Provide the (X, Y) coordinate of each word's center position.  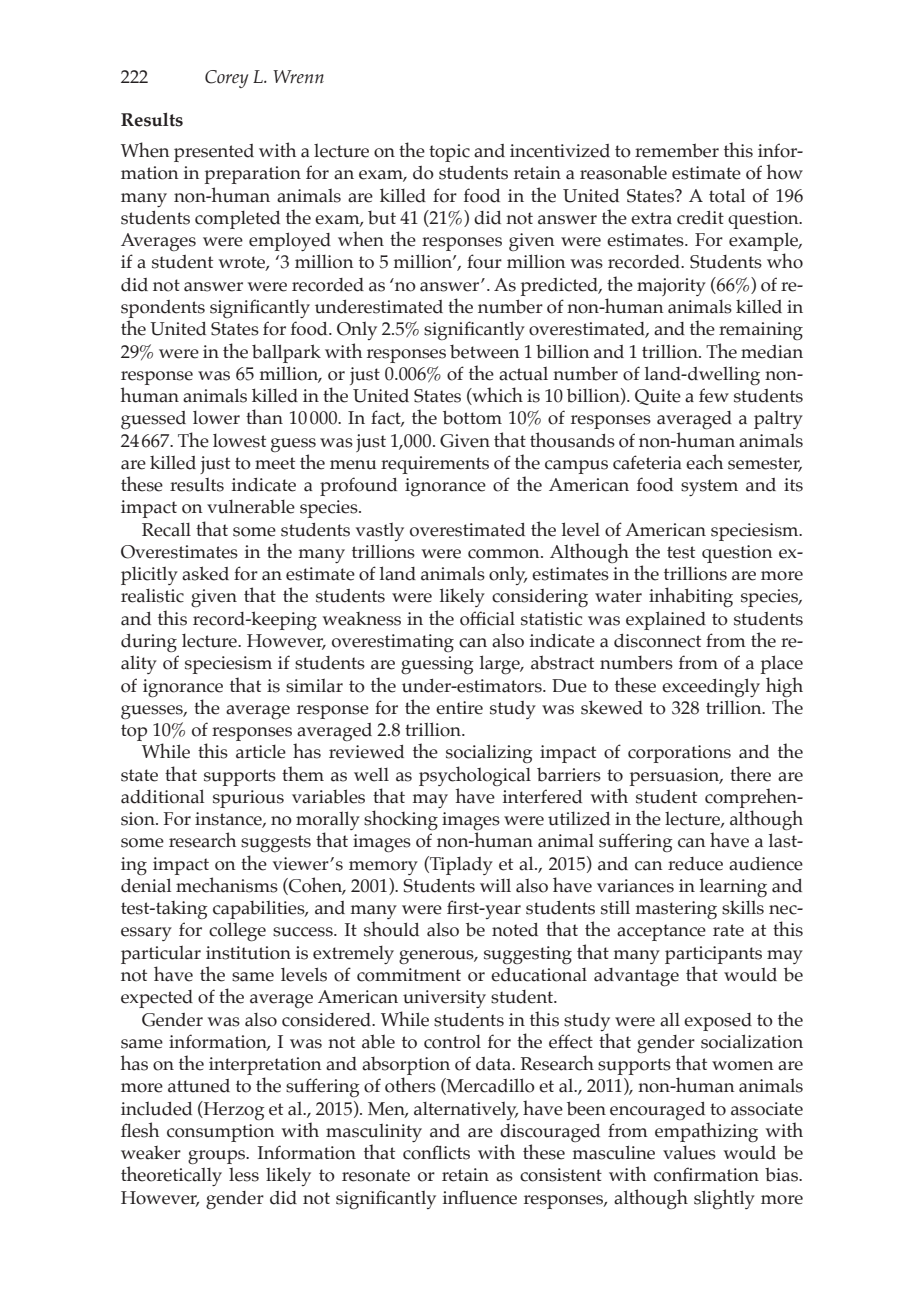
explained (666, 620)
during (149, 643)
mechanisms (227, 885)
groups (218, 1157)
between (485, 352)
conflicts (436, 1152)
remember (677, 150)
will (495, 885)
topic (449, 153)
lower (216, 418)
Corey (227, 79)
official (487, 618)
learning (733, 888)
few (714, 395)
